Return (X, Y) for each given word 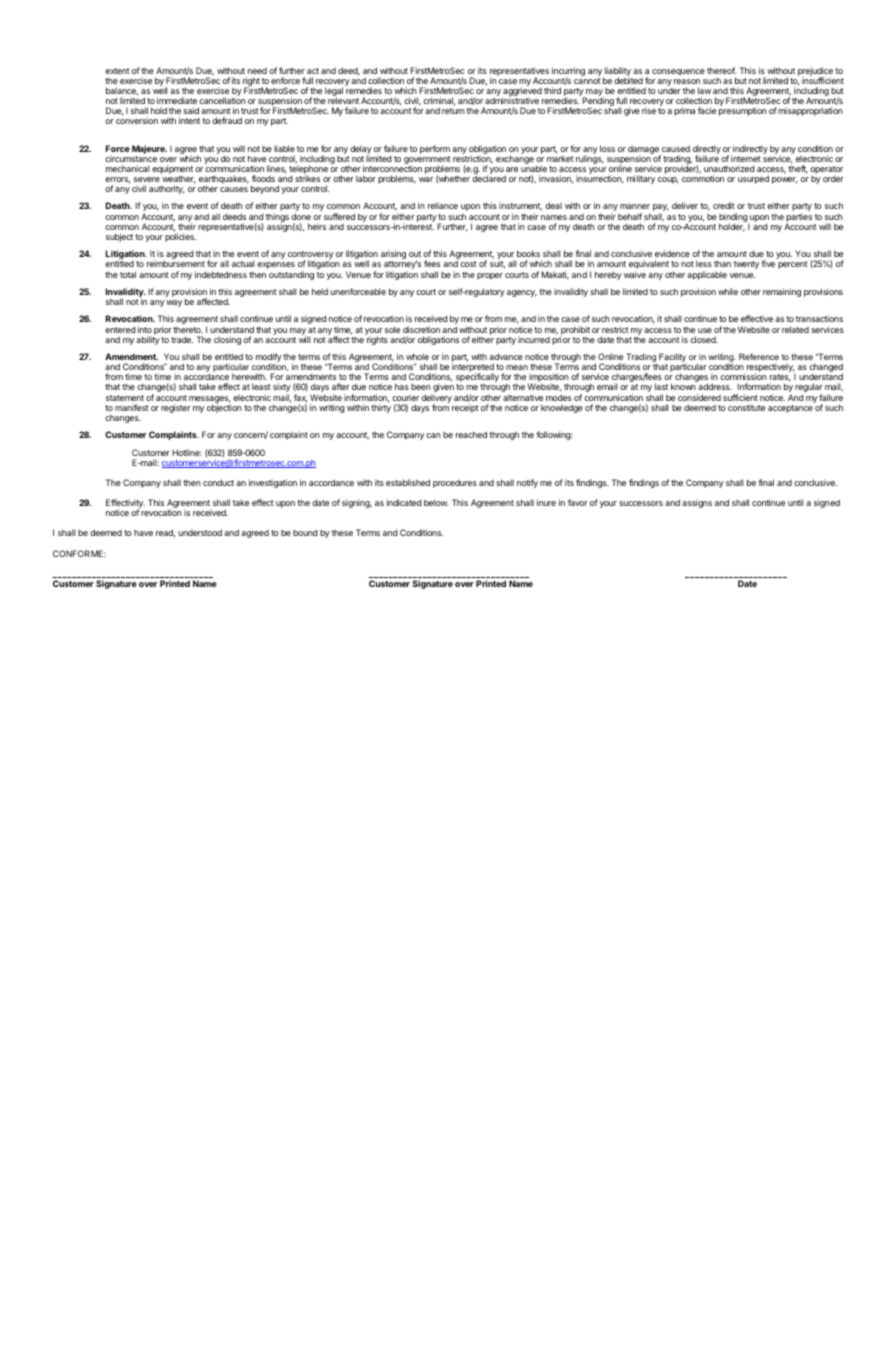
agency (522, 293)
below (436, 502)
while (728, 291)
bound (305, 532)
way (174, 303)
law (704, 90)
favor (578, 502)
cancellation (222, 100)
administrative (512, 100)
